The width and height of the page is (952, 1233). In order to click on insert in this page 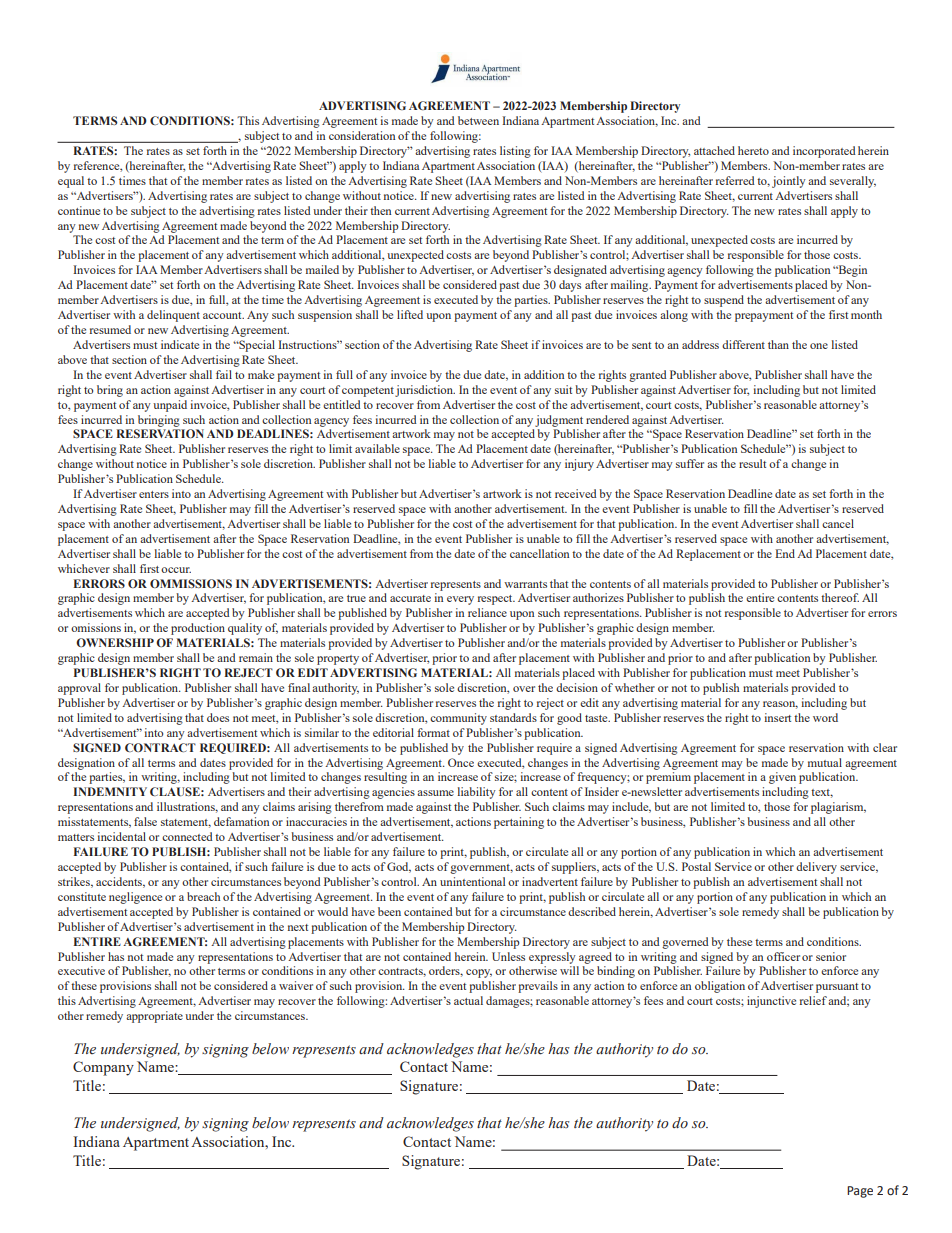, I will do `click(778, 717)`.
